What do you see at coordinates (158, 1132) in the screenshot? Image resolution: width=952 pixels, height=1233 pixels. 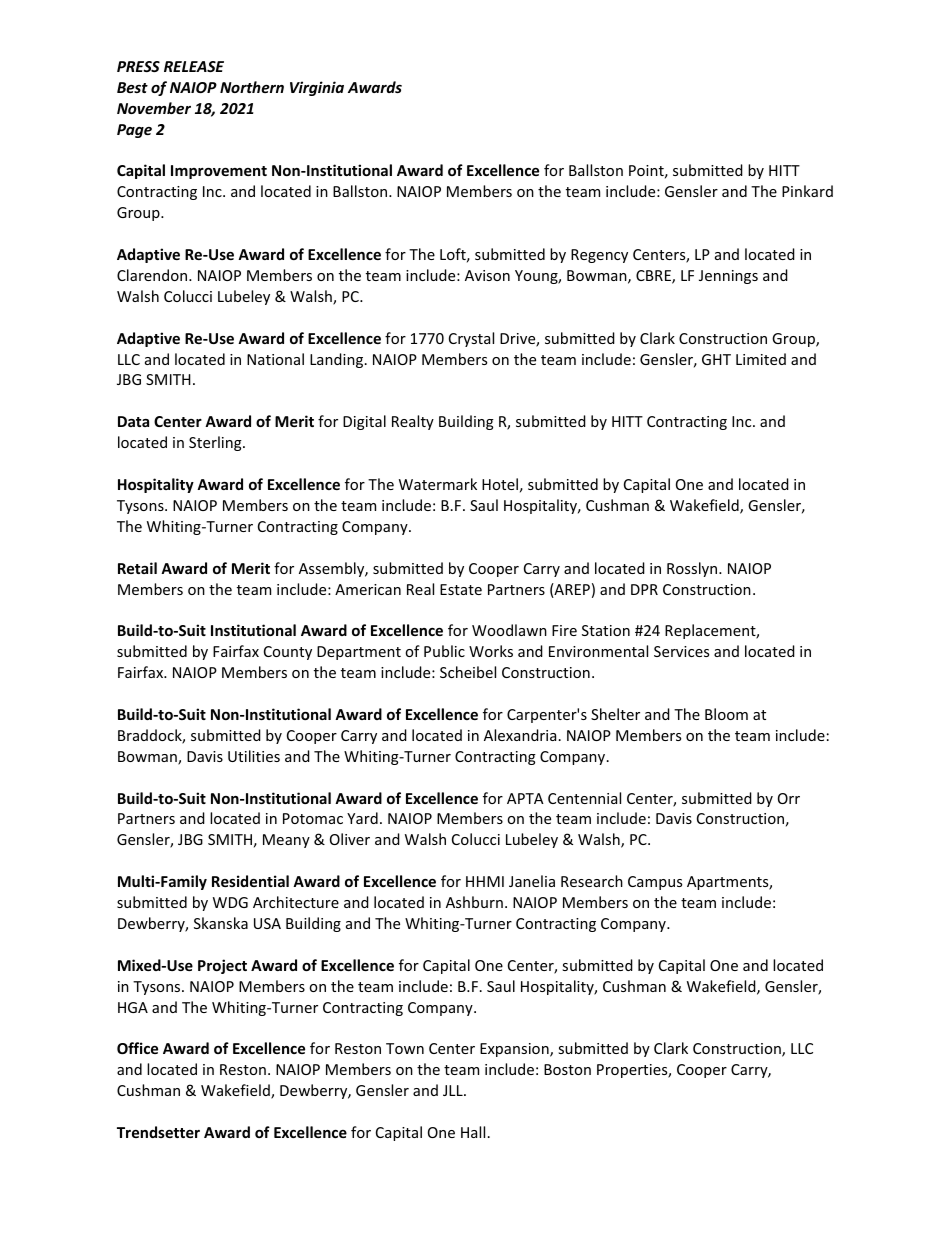 I see `Trendsetter` at bounding box center [158, 1132].
